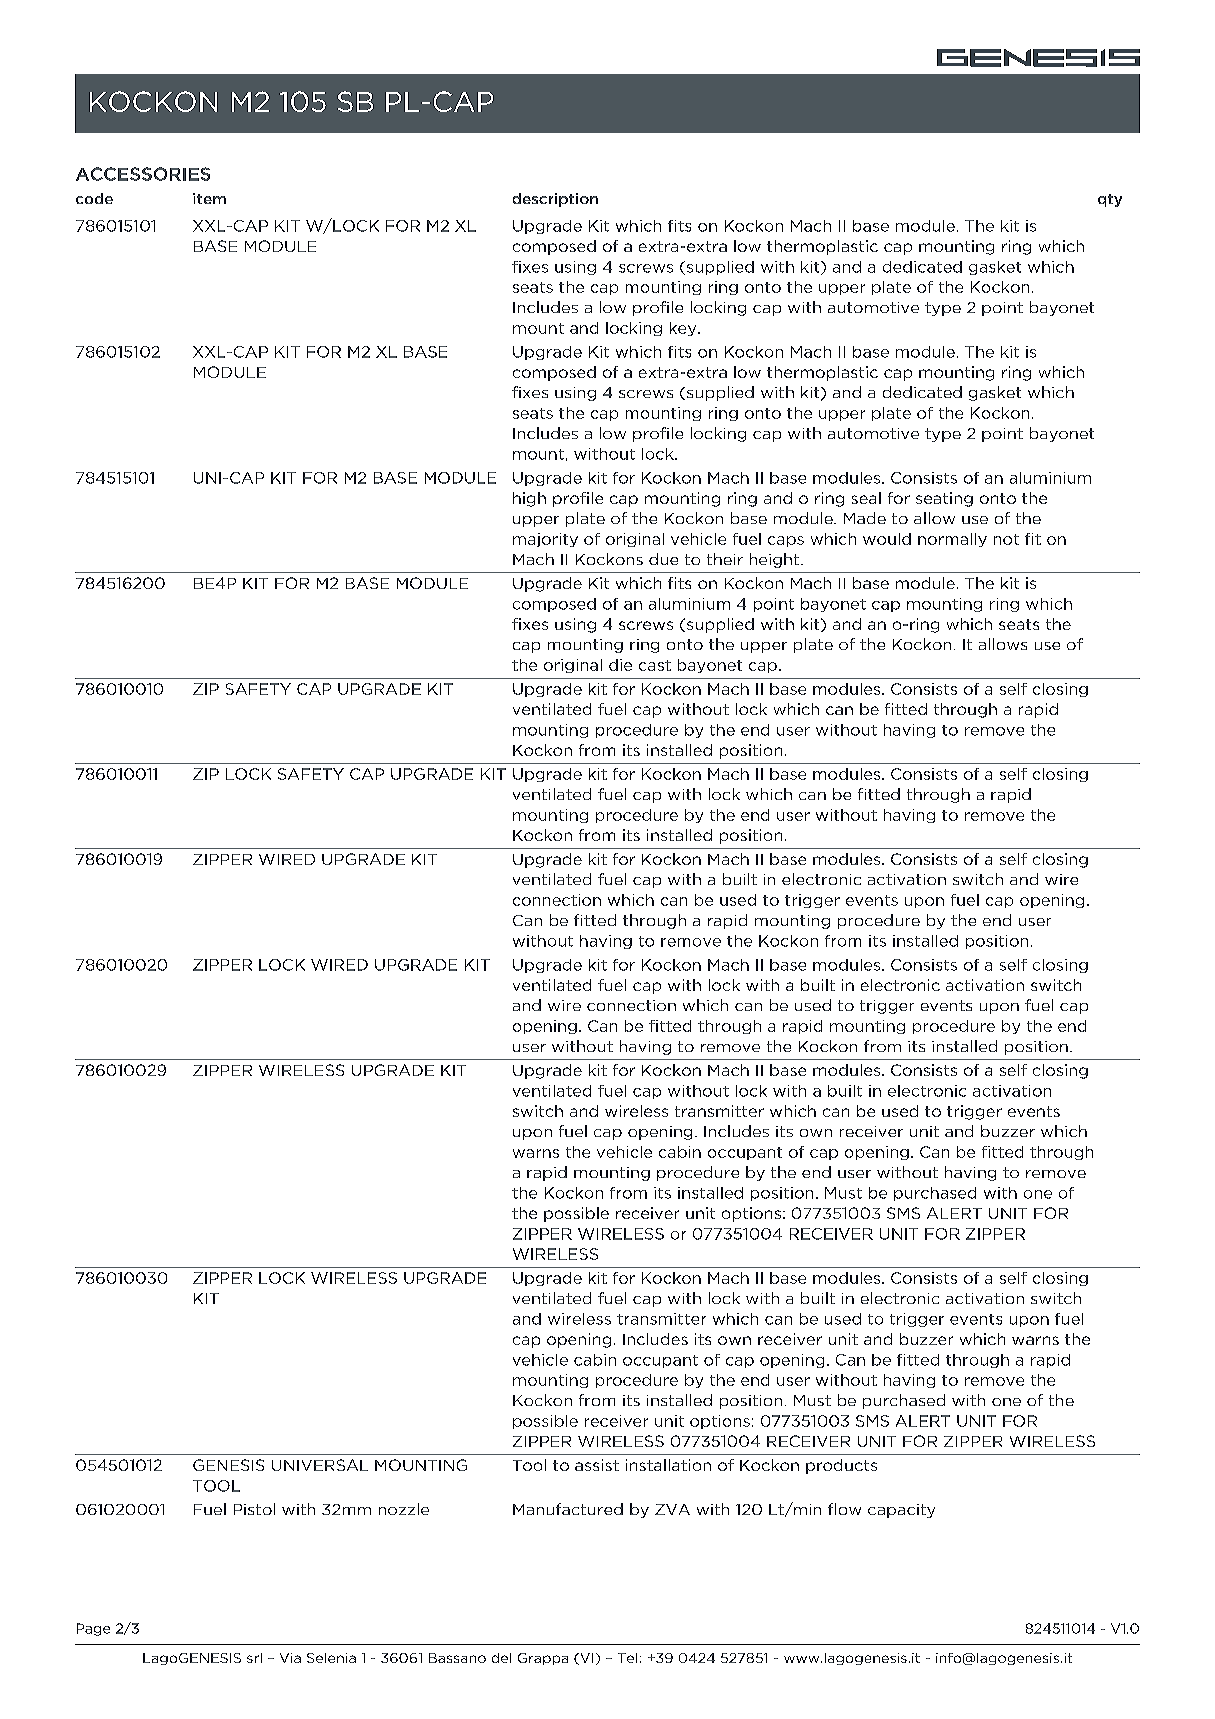 Image resolution: width=1215 pixels, height=1719 pixels. Describe the element at coordinates (620, 665) in the image. I see `die` at that location.
